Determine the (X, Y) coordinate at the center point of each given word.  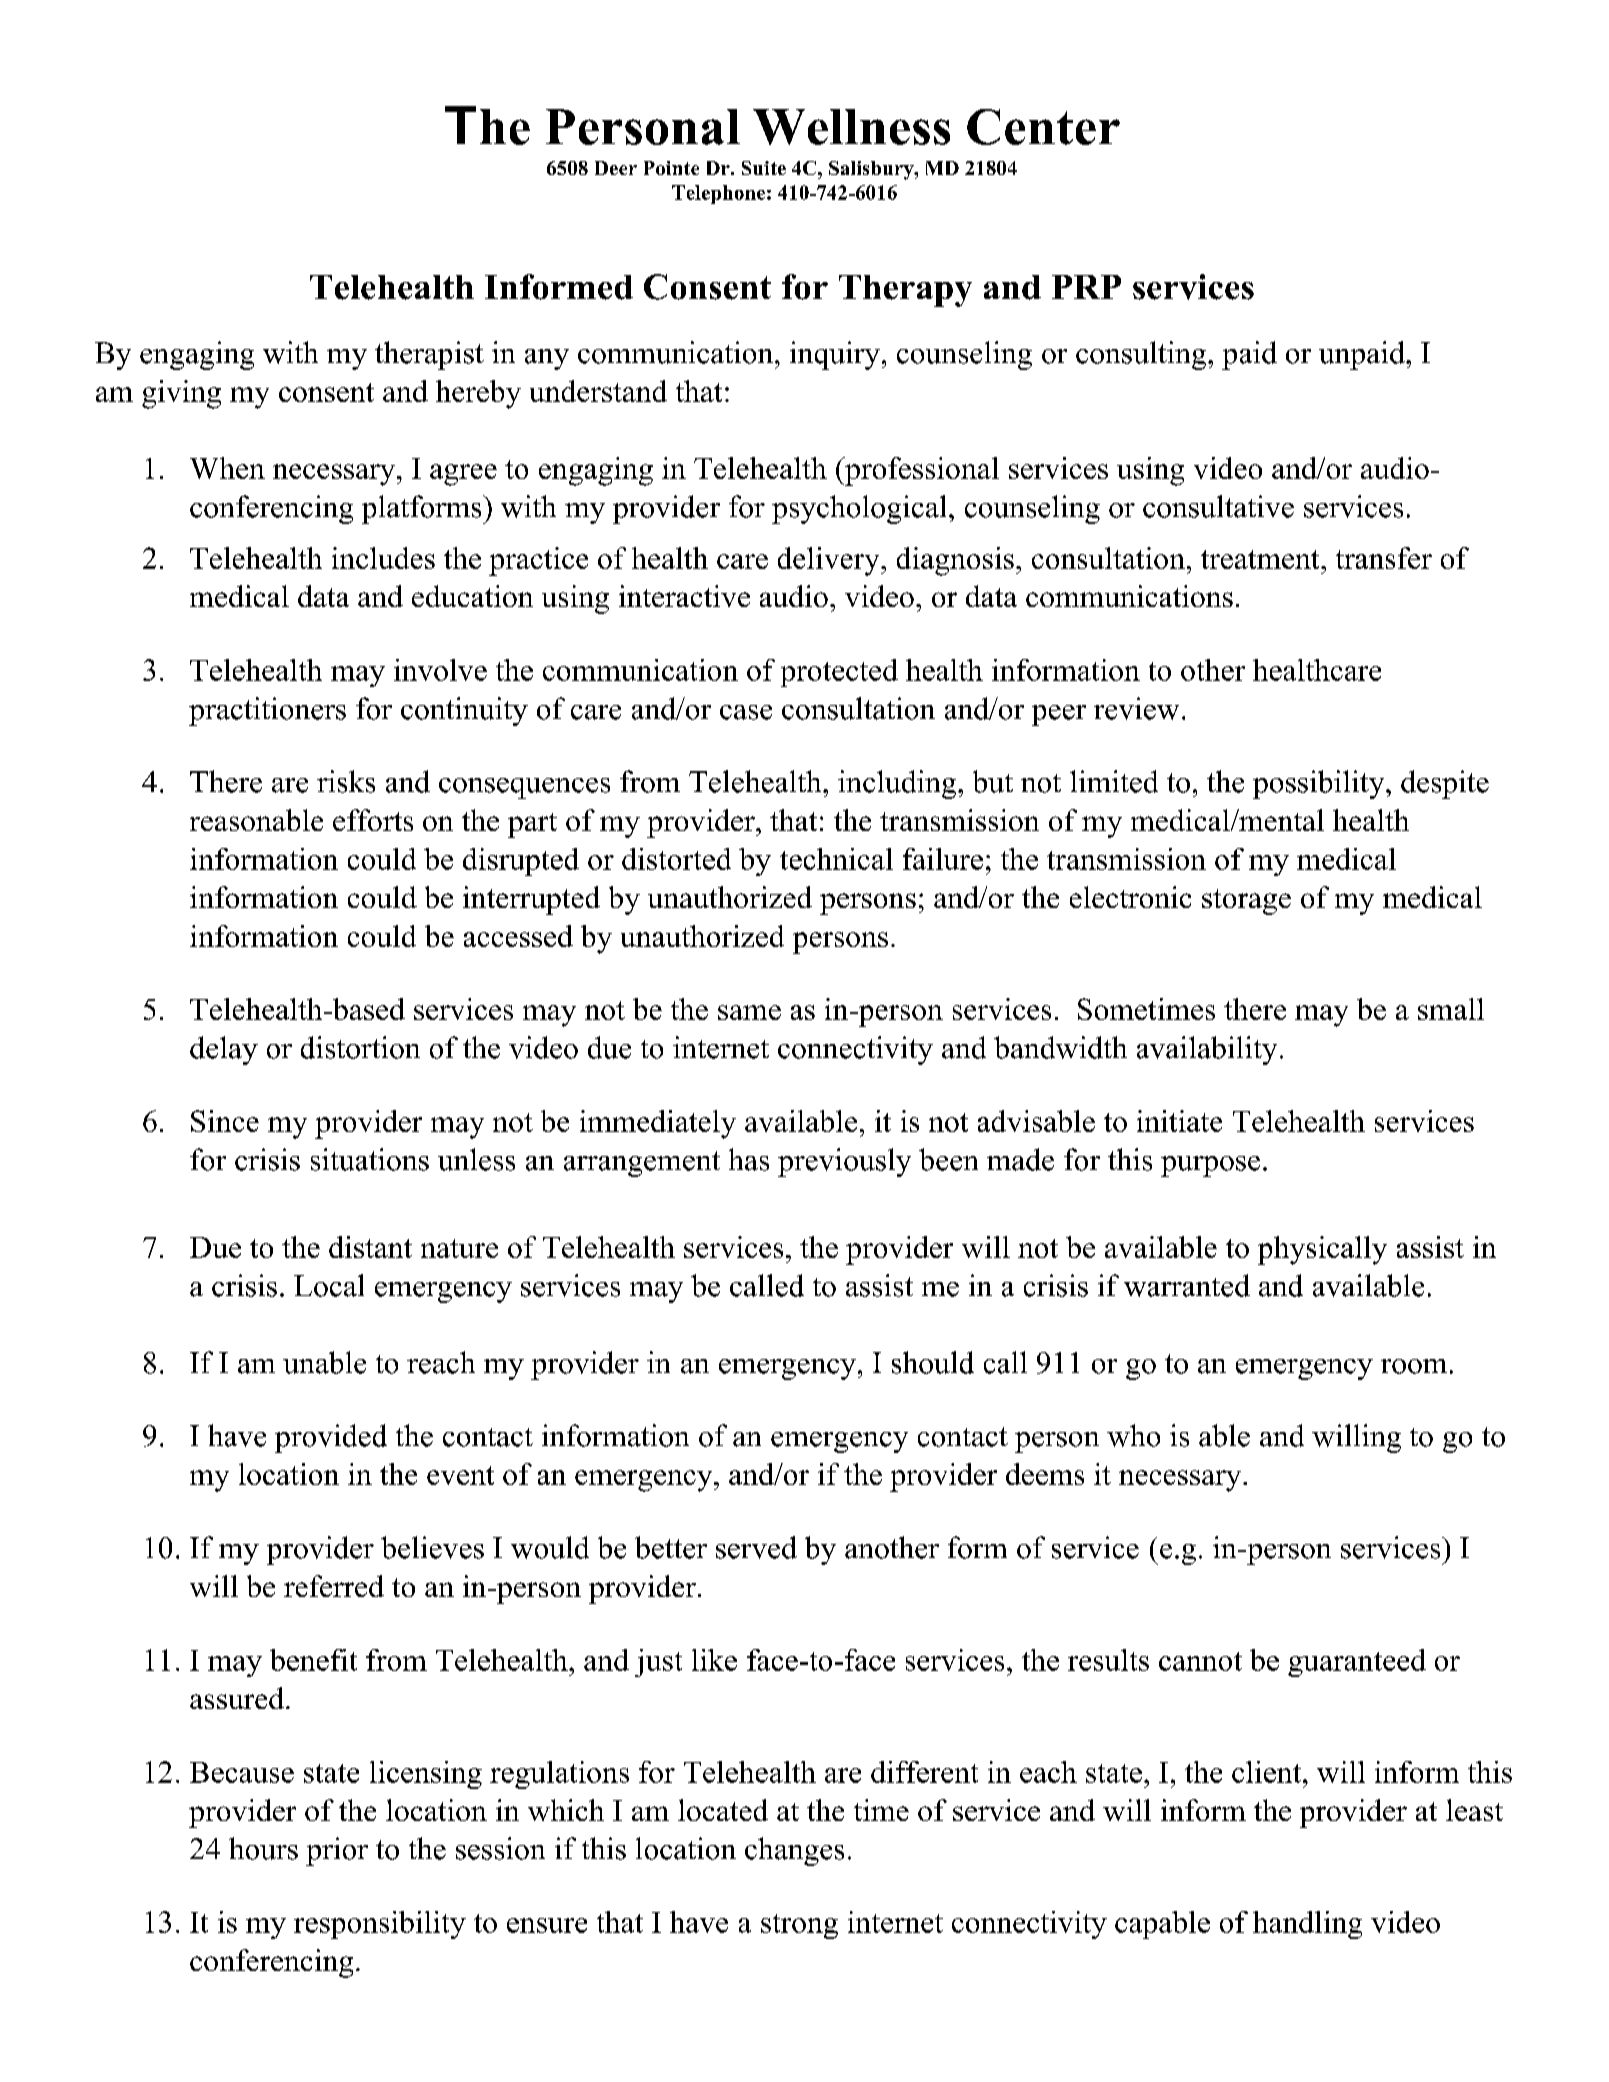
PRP (1086, 287)
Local (329, 1285)
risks (346, 781)
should (933, 1362)
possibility (1320, 784)
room (1414, 1366)
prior (337, 1851)
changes (794, 1851)
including (898, 784)
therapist (429, 355)
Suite (764, 168)
